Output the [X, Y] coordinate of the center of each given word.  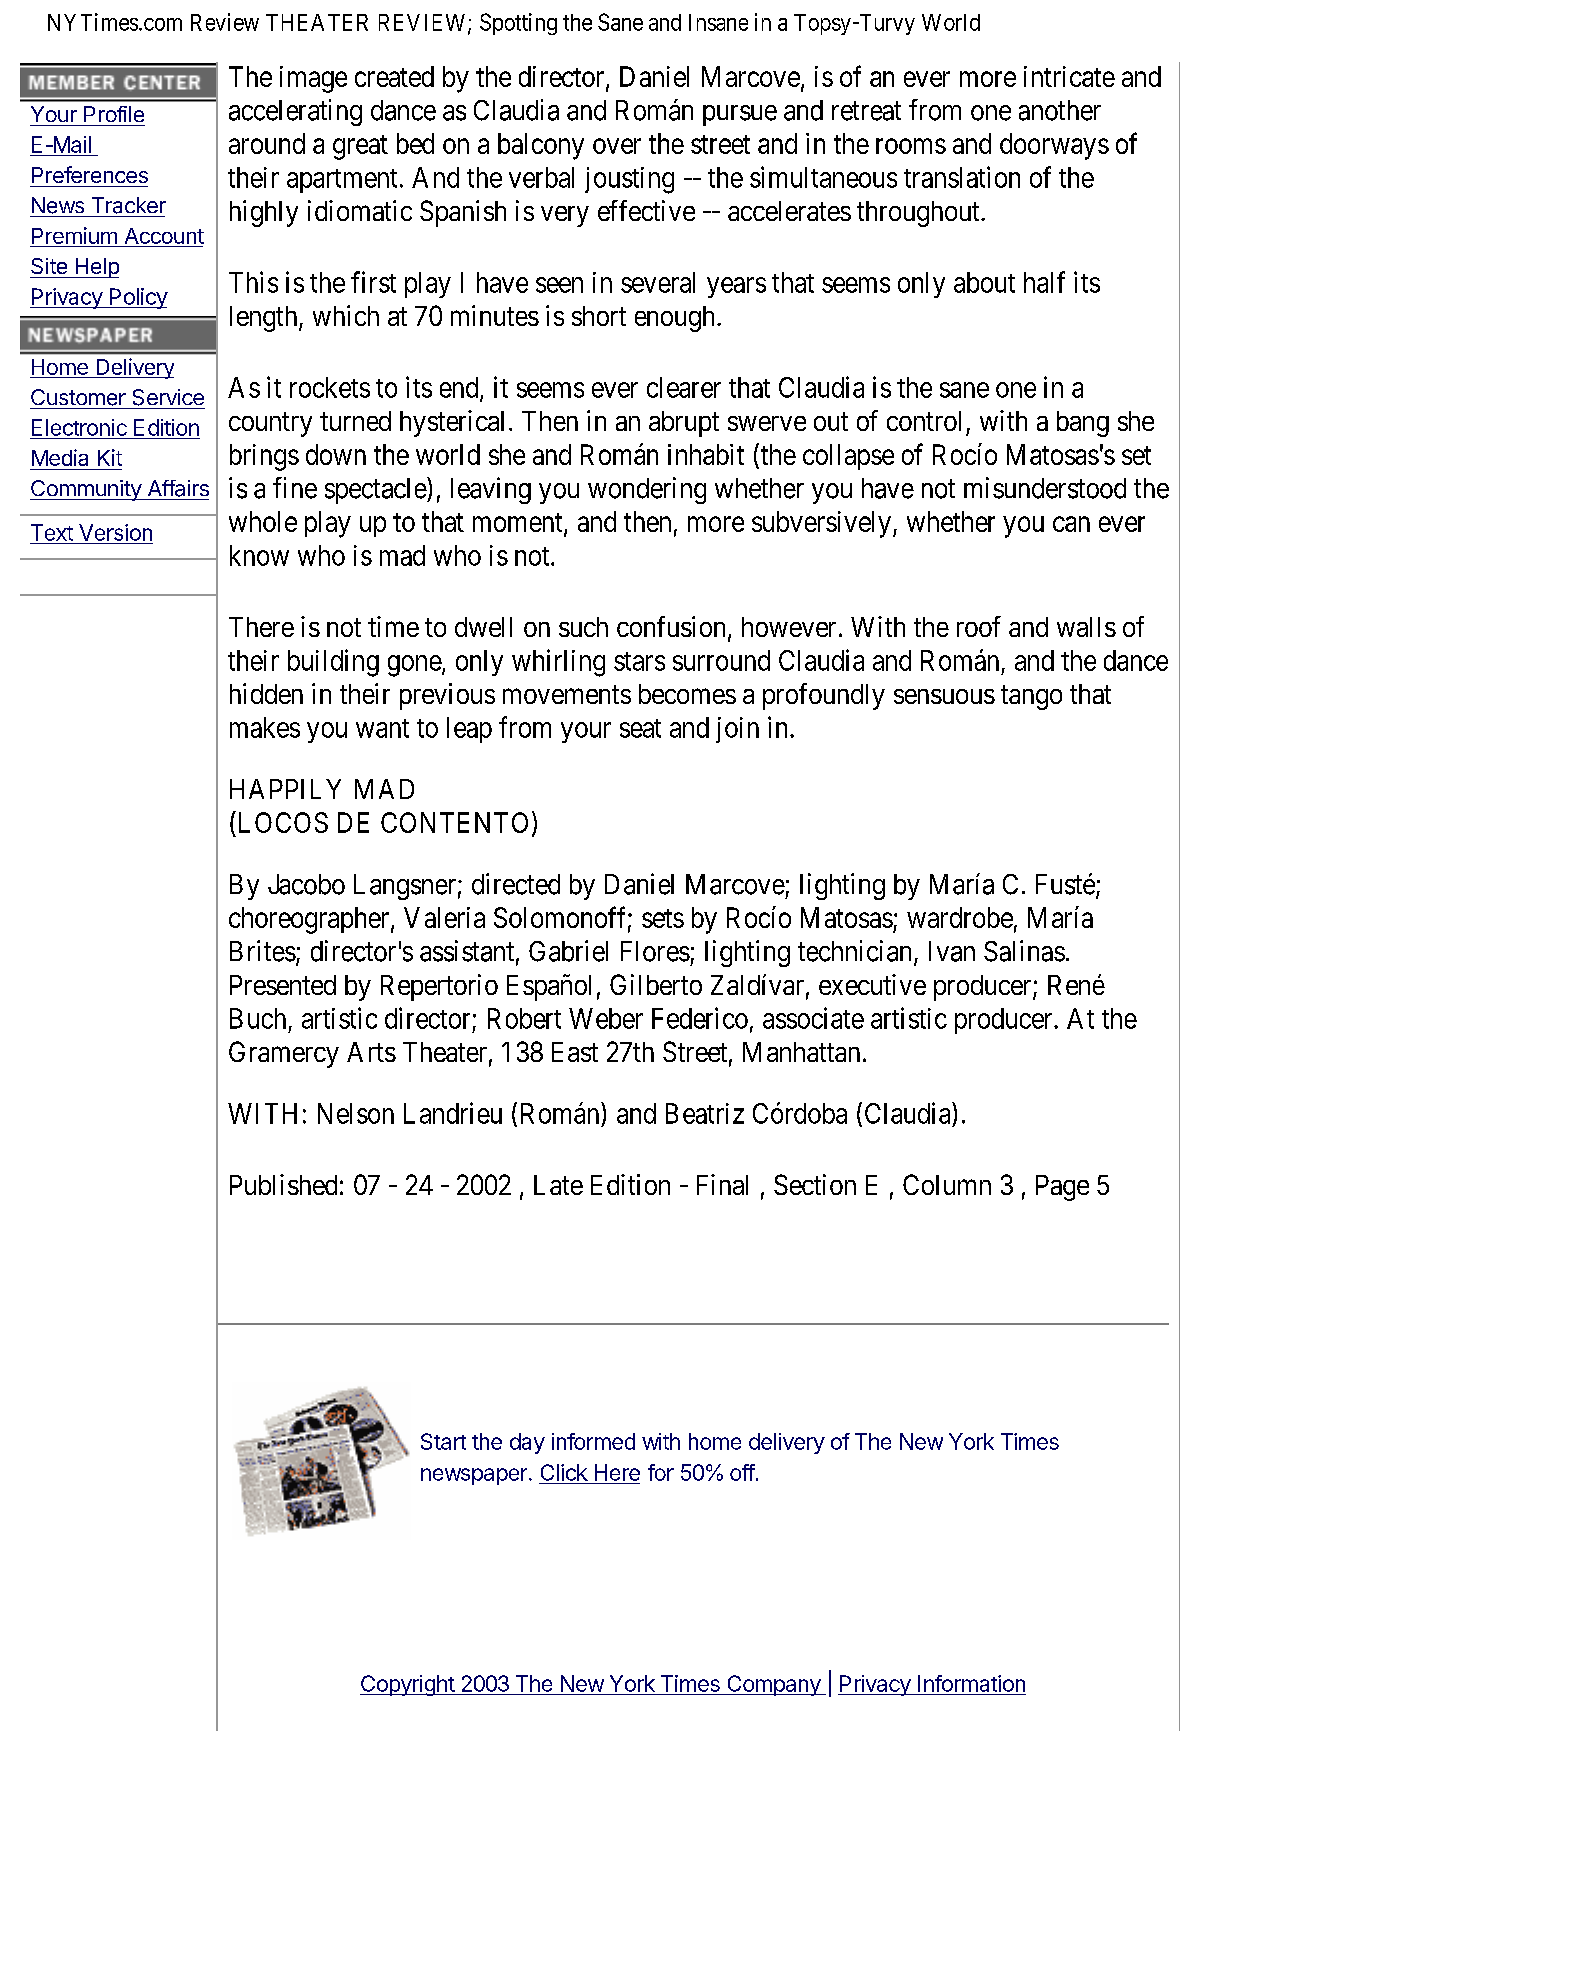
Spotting [518, 24]
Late [558, 1185]
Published [283, 1184]
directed [516, 884]
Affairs [178, 488]
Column [947, 1184]
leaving [491, 490]
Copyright [408, 1685]
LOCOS [281, 822]
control [924, 421]
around [267, 143]
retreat [866, 111]
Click [564, 1472]
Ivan [952, 951]
